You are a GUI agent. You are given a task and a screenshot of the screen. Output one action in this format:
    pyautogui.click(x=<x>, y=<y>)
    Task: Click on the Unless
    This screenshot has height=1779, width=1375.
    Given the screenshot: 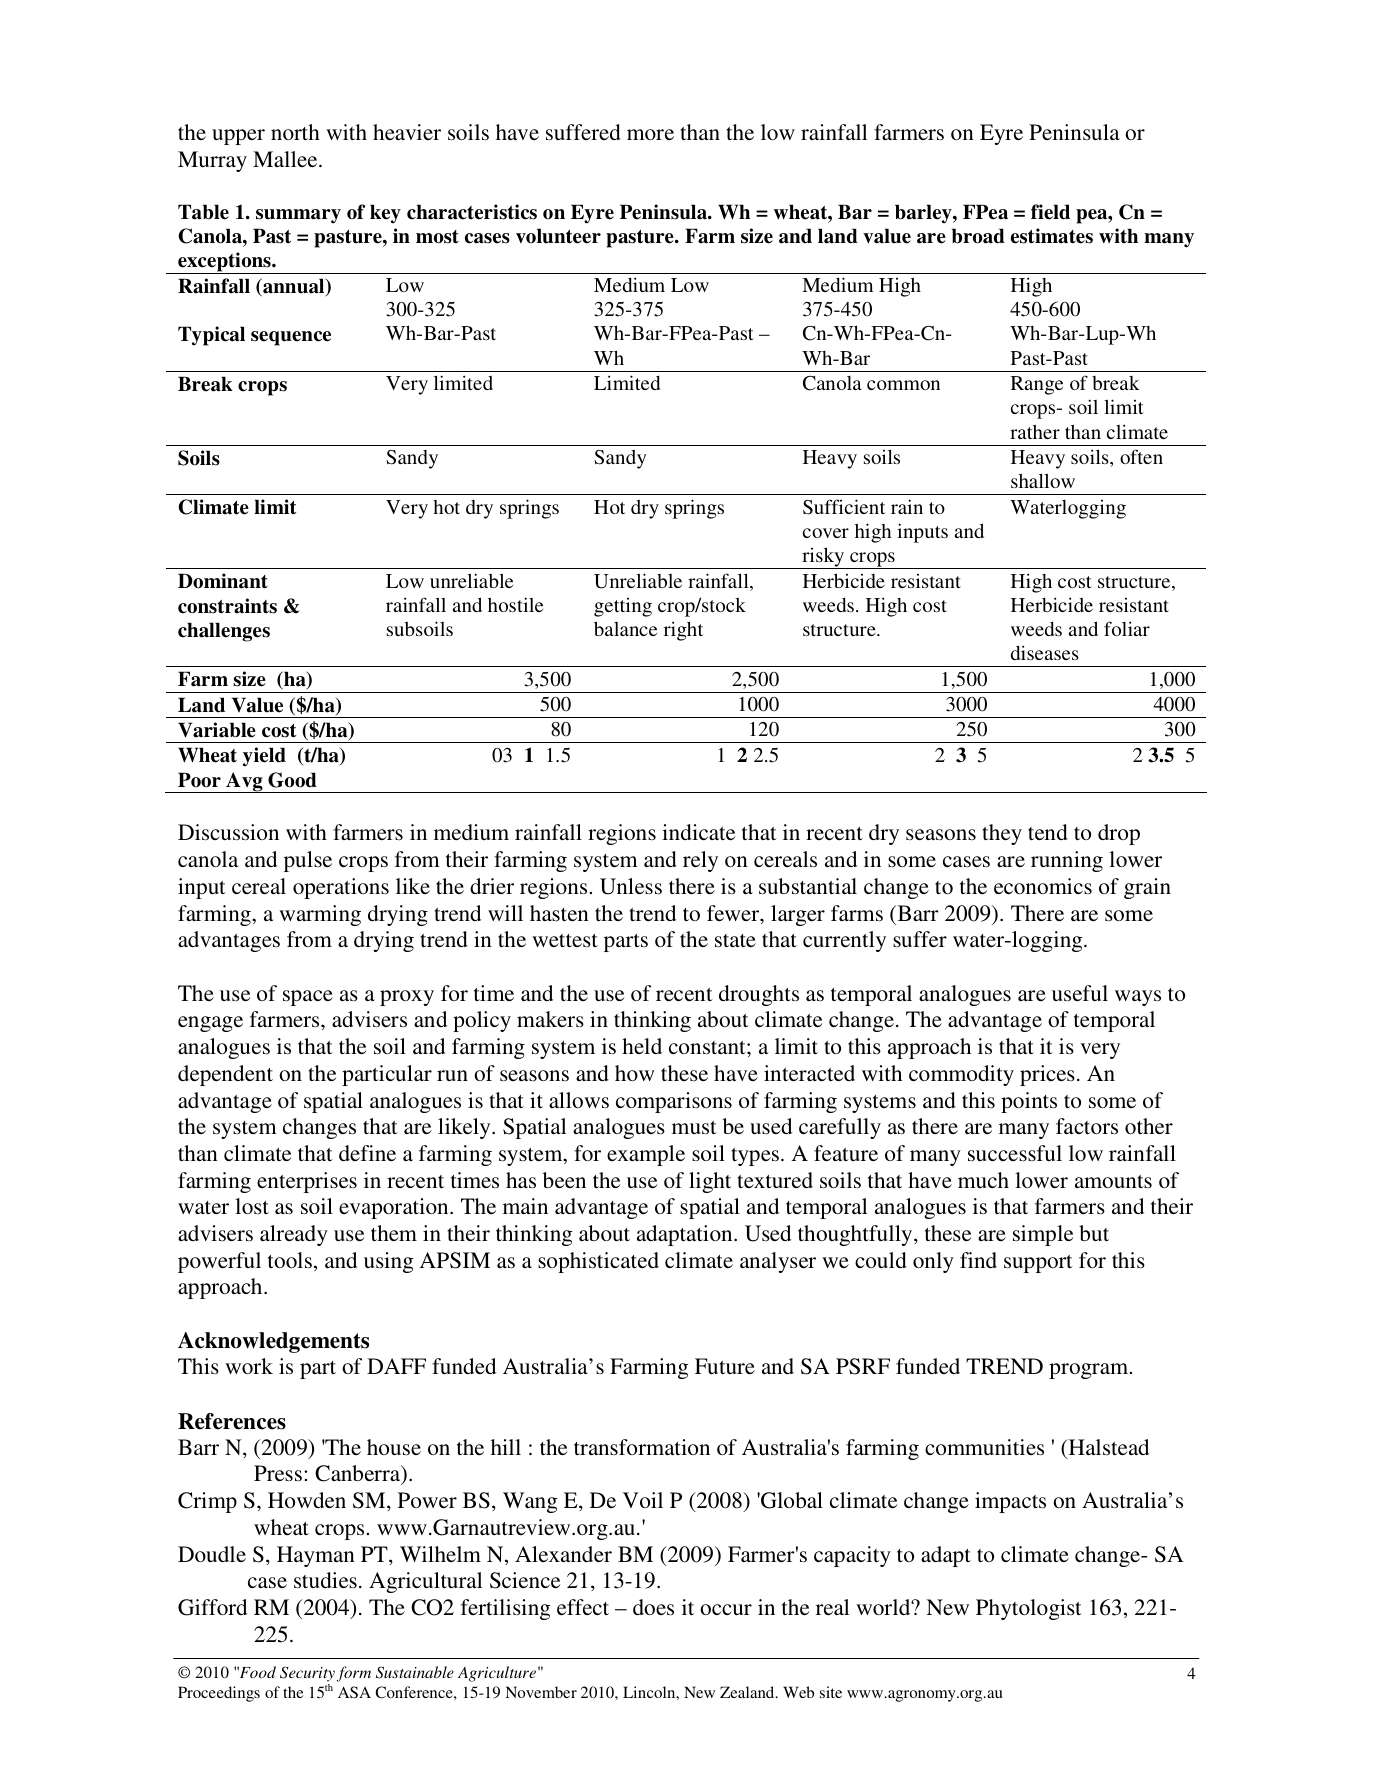 What is the action you would take?
    pyautogui.click(x=631, y=886)
